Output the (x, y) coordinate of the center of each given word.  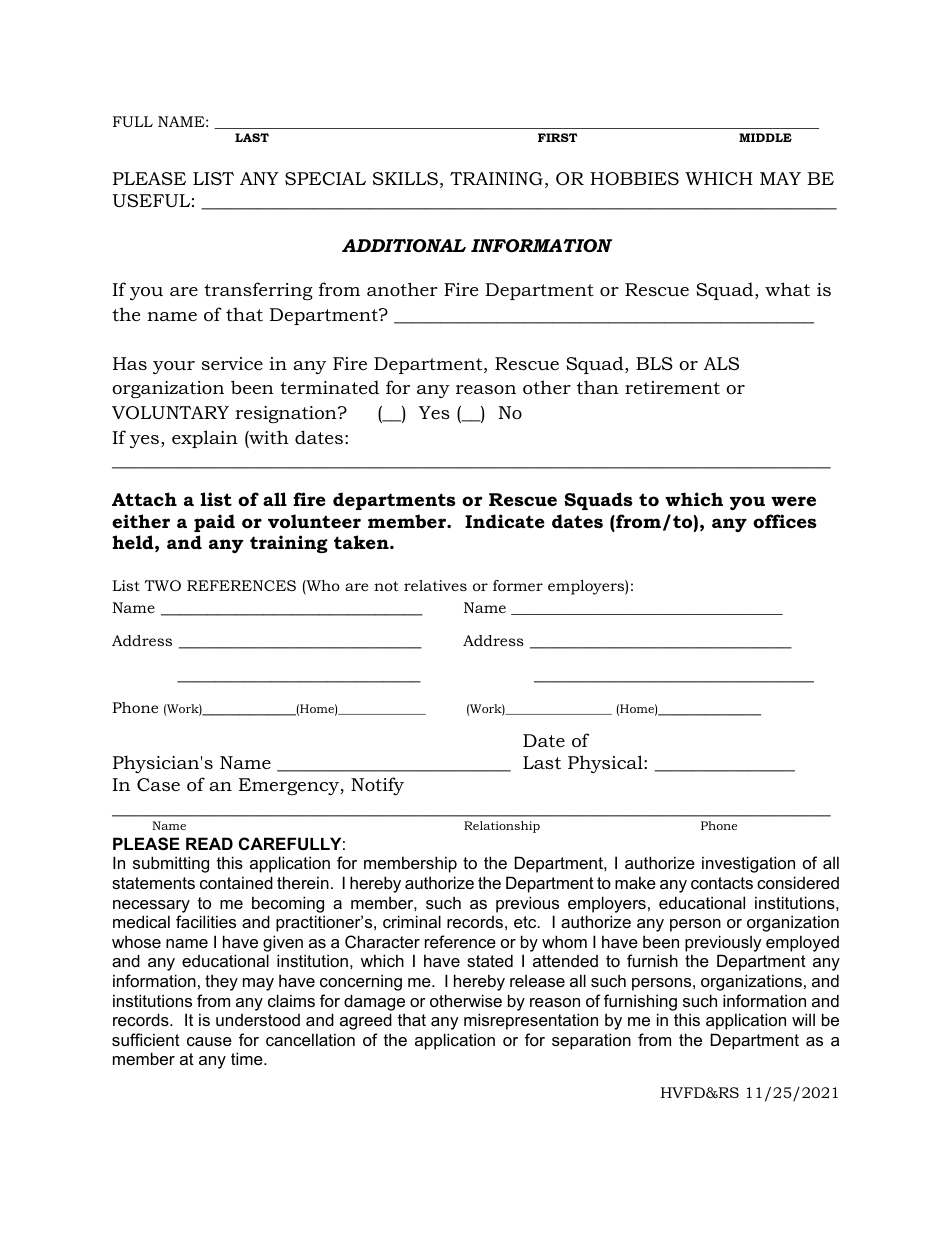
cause (209, 1041)
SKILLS (405, 179)
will (803, 1019)
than (598, 387)
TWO (163, 585)
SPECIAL (325, 178)
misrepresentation (531, 1021)
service (232, 363)
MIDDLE (765, 137)
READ (209, 843)
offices (785, 521)
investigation (748, 864)
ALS (721, 364)
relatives (435, 585)
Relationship (502, 827)
